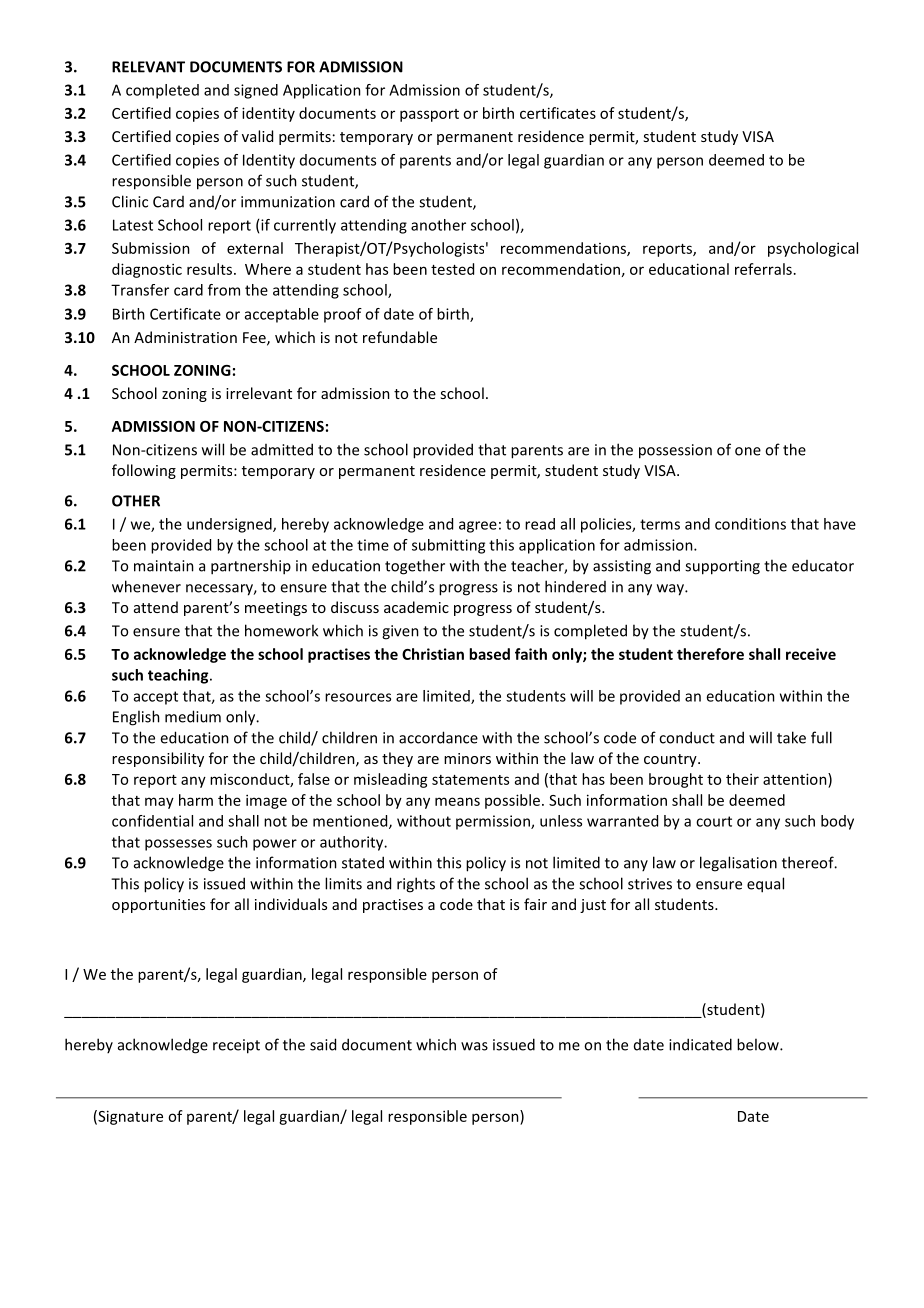 Image resolution: width=924 pixels, height=1308 pixels. What do you see at coordinates (813, 249) in the screenshot?
I see `psychological` at bounding box center [813, 249].
